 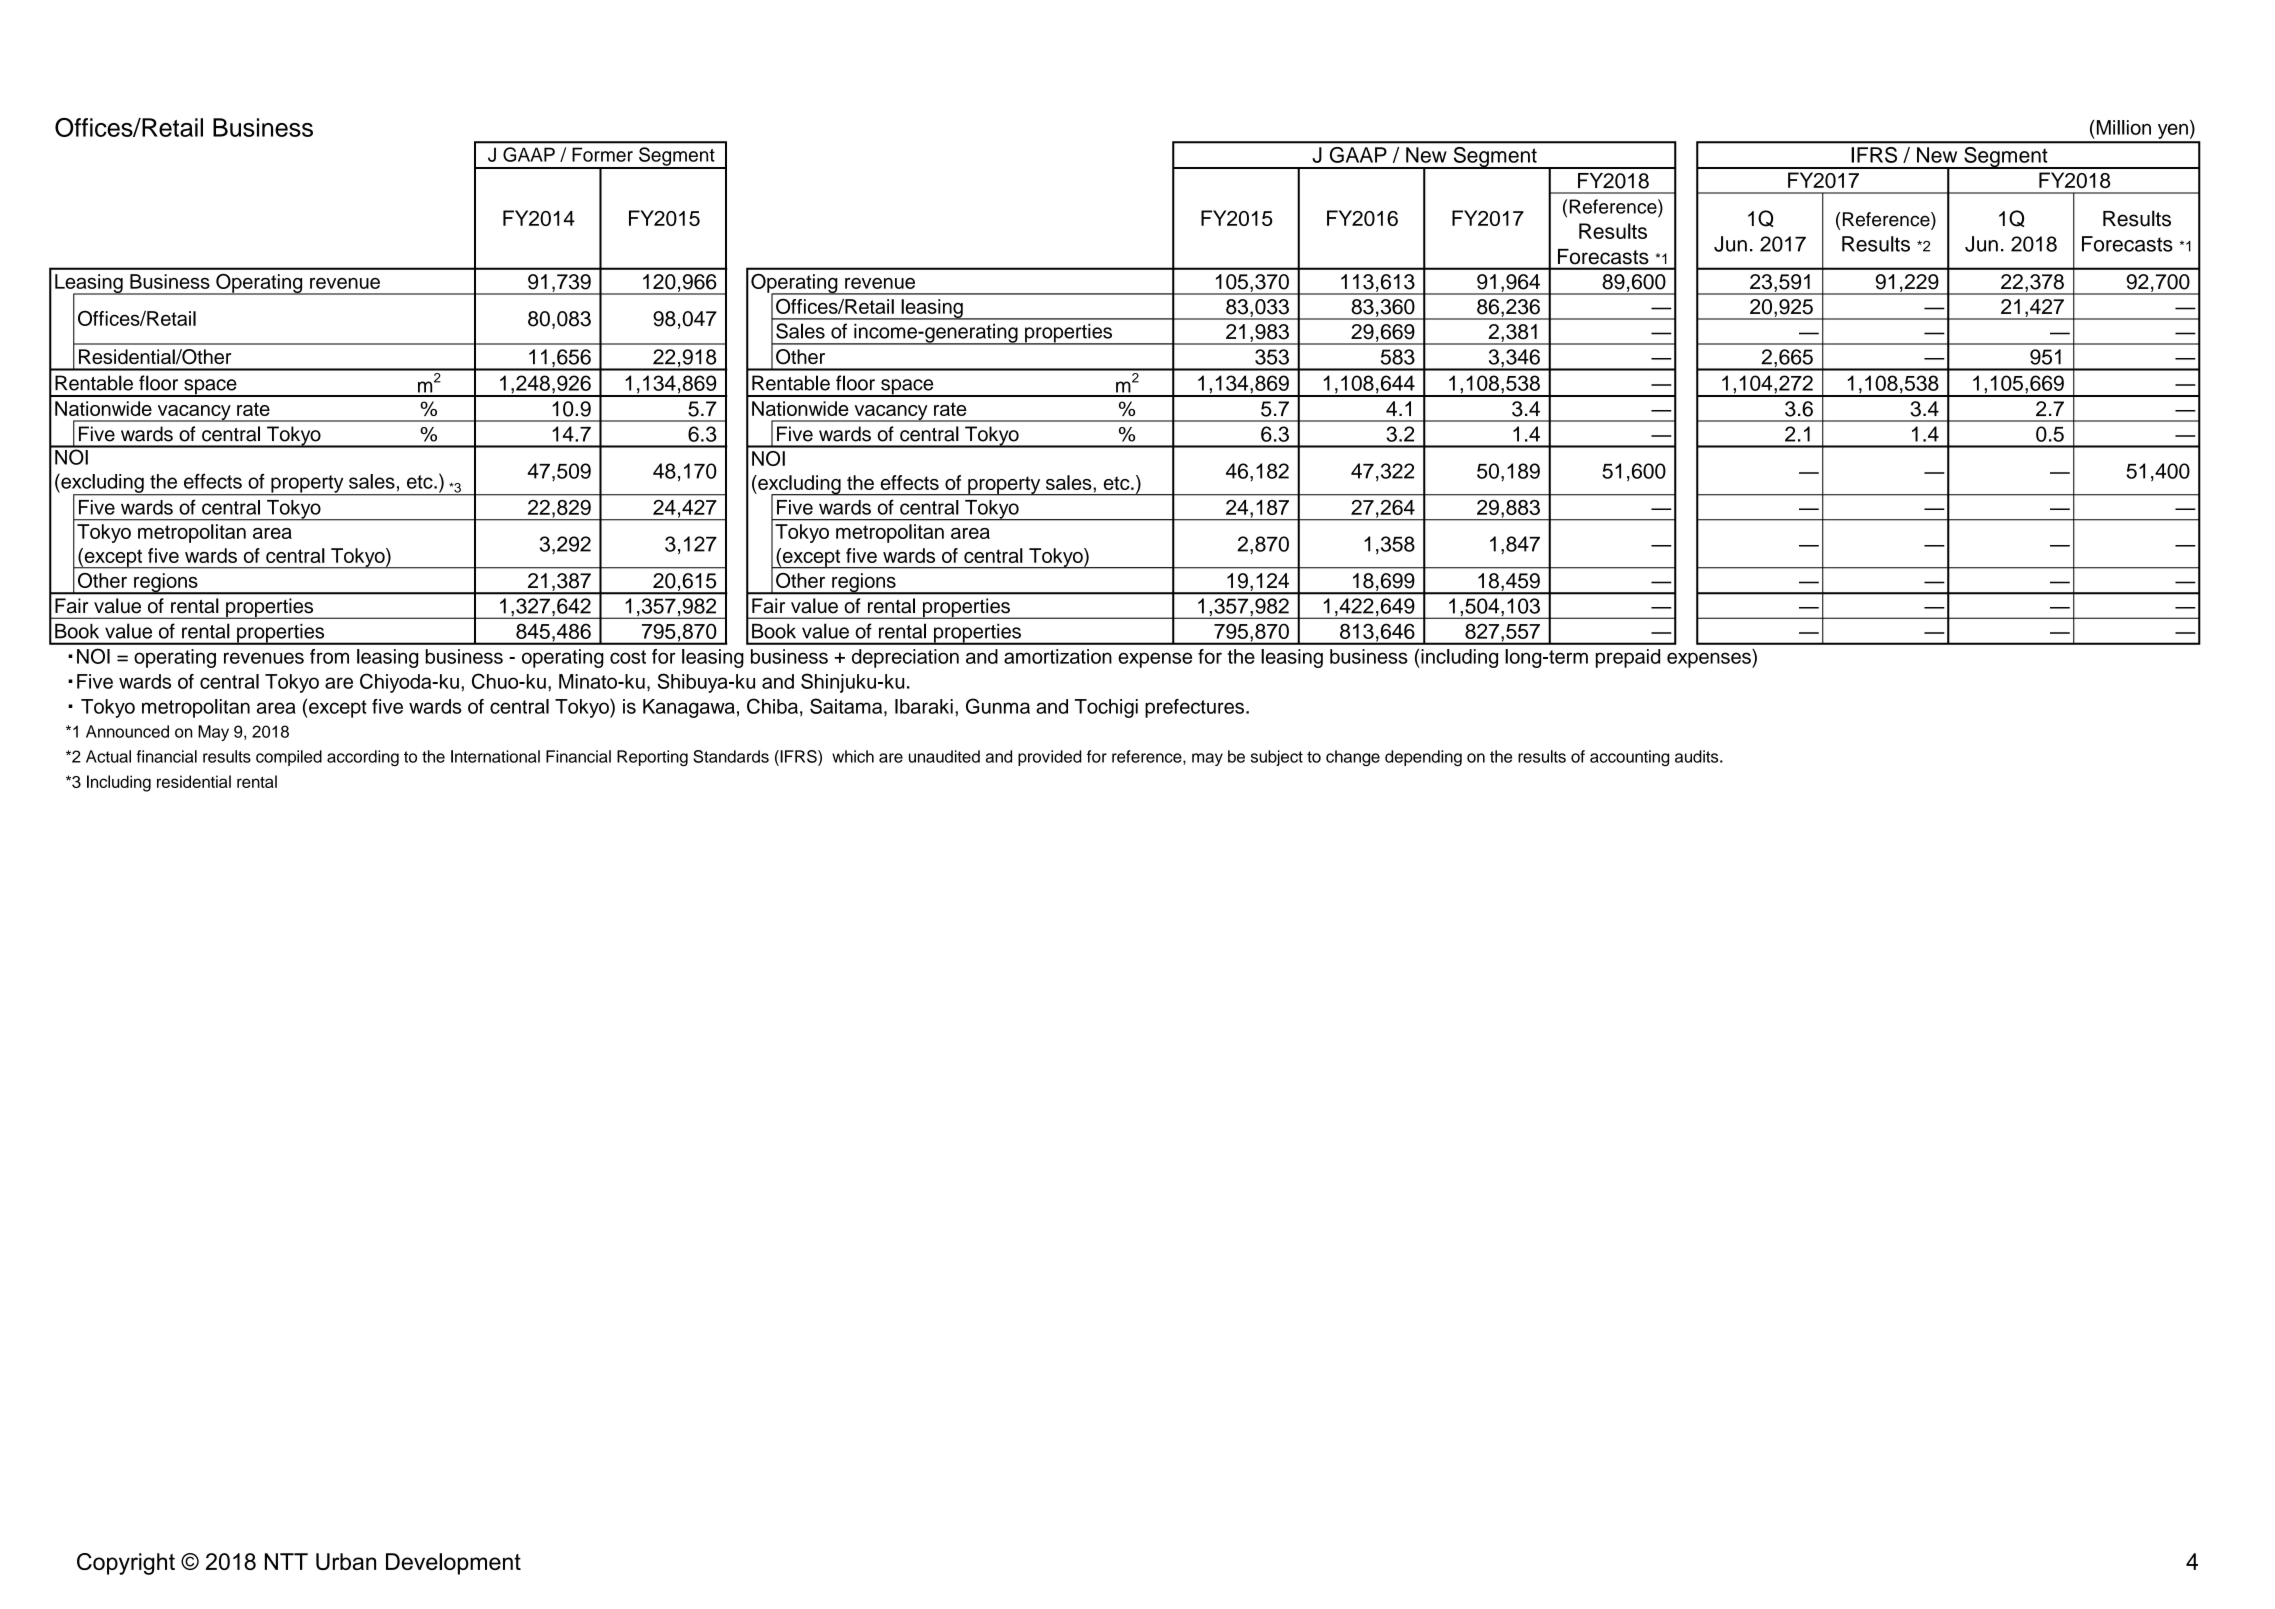 What do you see at coordinates (602, 154) in the document?
I see `Former` at bounding box center [602, 154].
